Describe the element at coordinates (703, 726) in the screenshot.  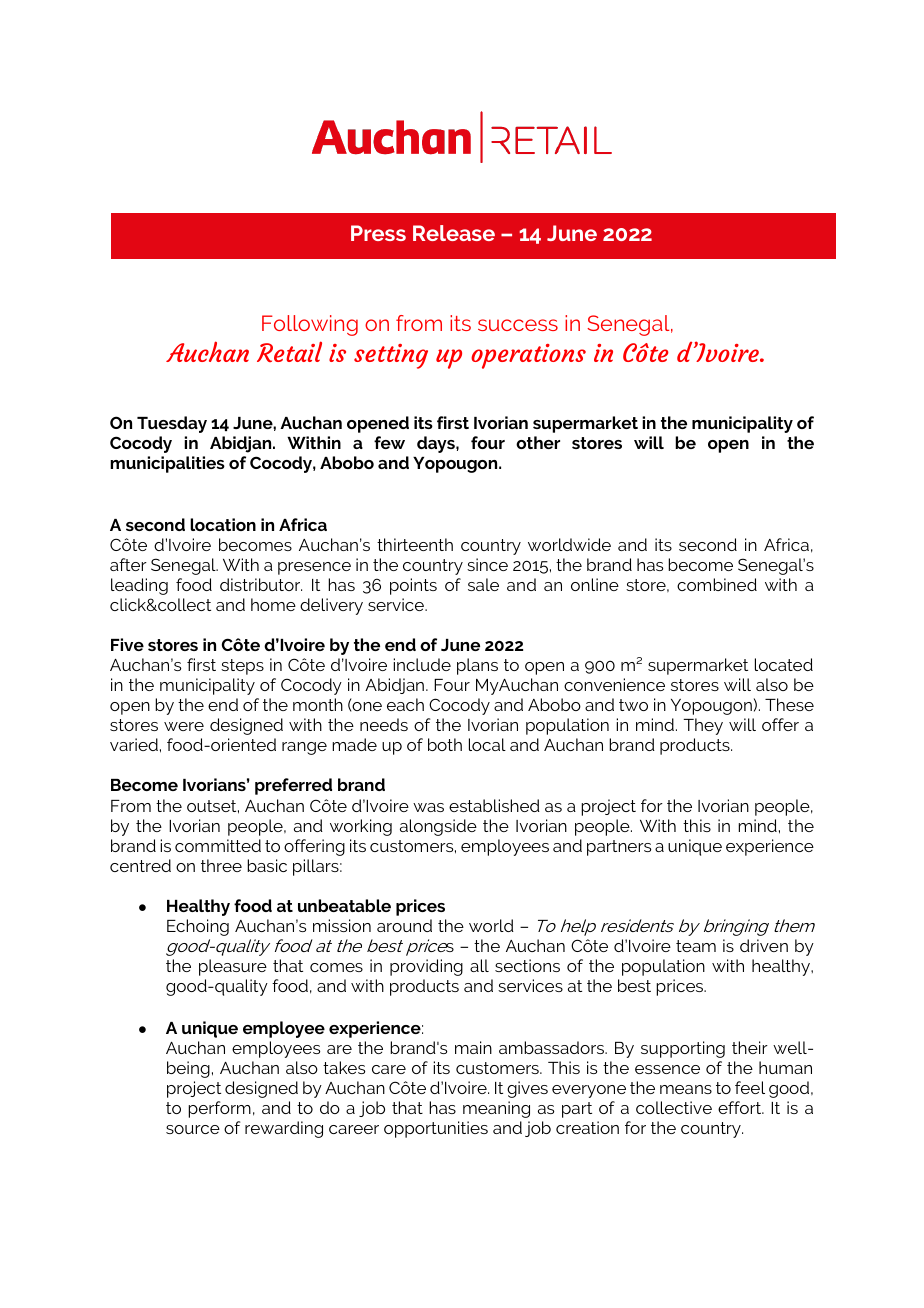
I see `They` at that location.
